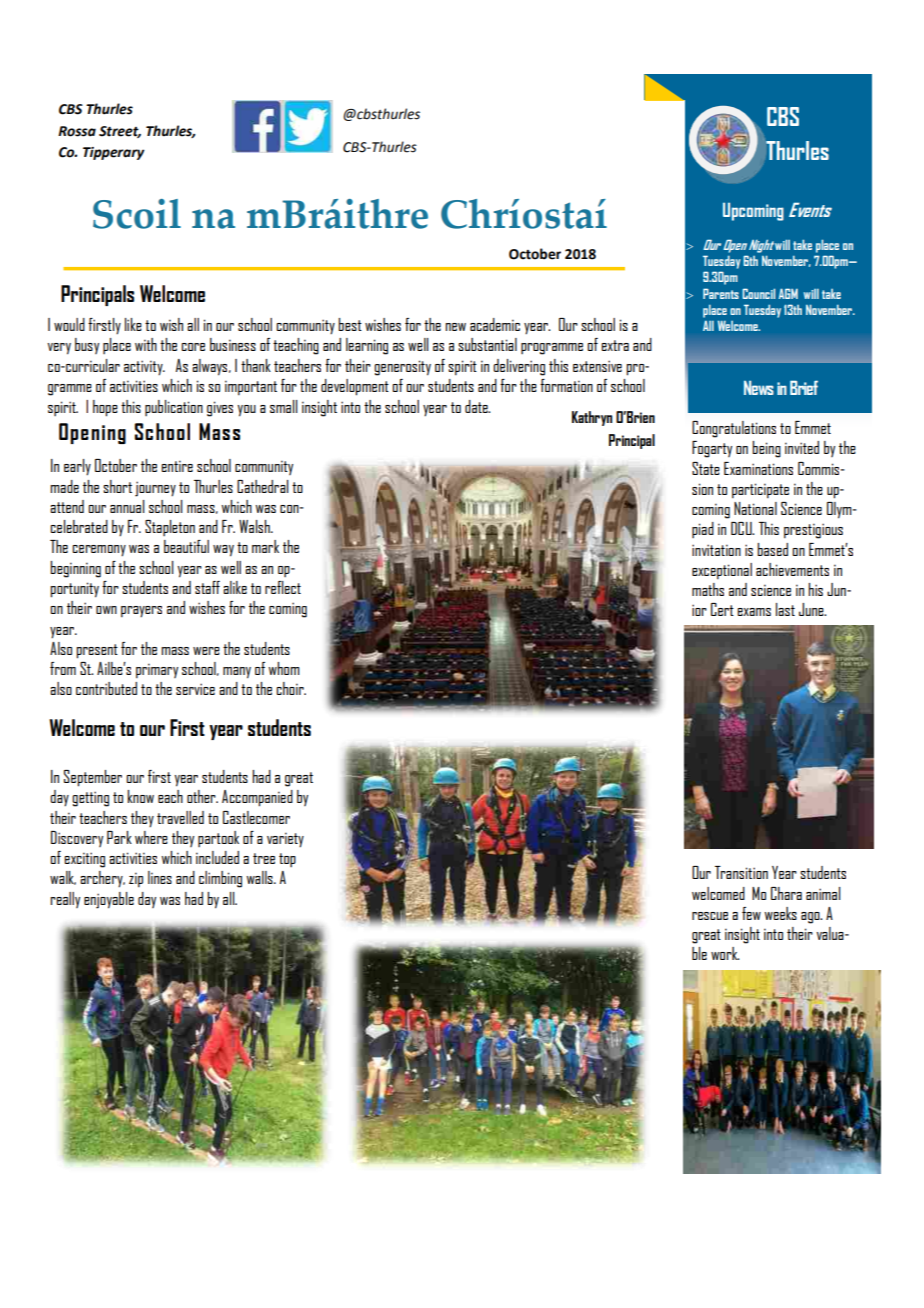 This image has width=924, height=1308. Describe the element at coordinates (708, 589) in the image. I see `maths` at that location.
